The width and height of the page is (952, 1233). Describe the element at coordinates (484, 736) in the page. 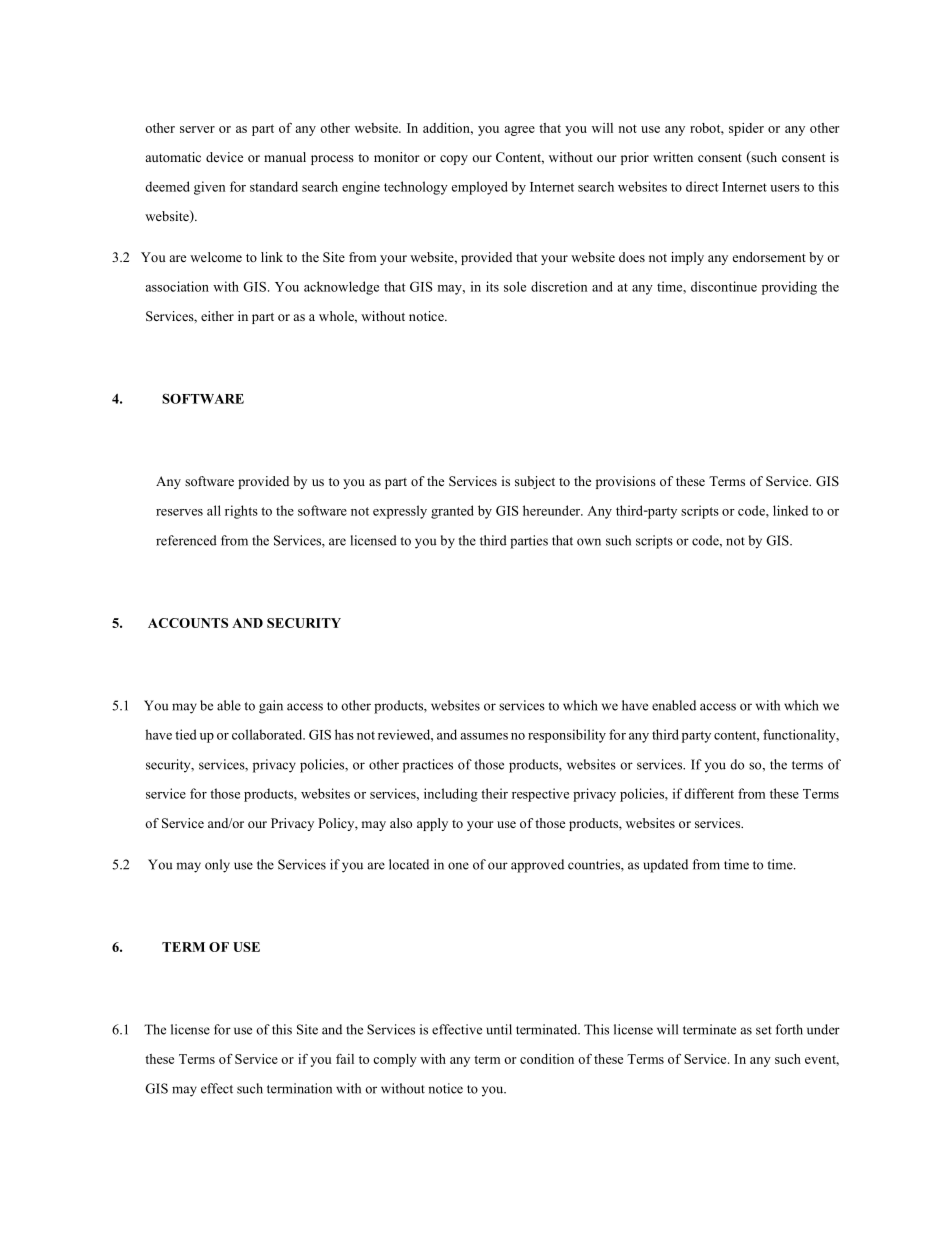

I see `assumes` at that location.
